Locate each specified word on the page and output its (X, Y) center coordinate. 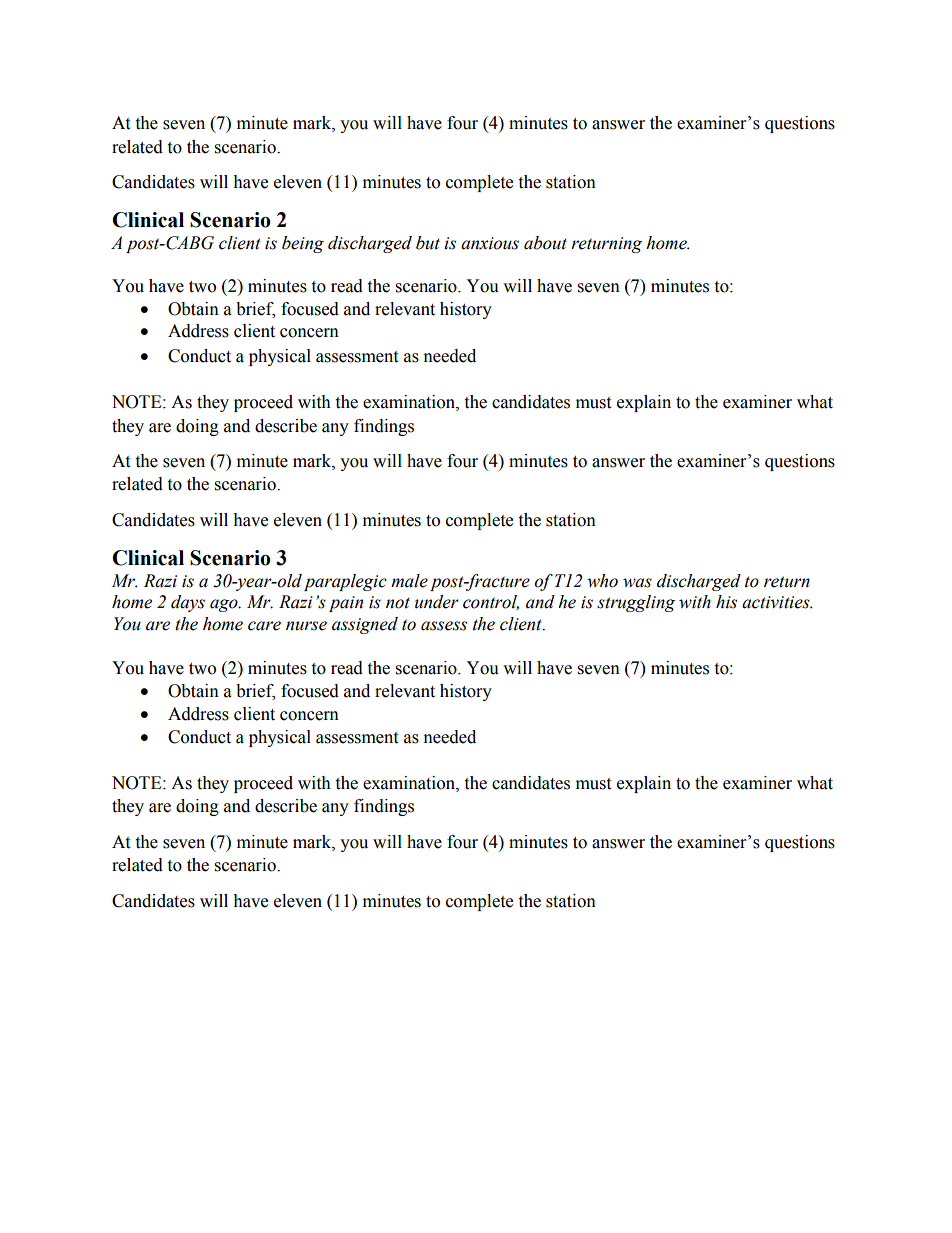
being (303, 244)
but (428, 243)
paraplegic (345, 582)
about (545, 243)
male (409, 581)
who (602, 581)
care (264, 626)
